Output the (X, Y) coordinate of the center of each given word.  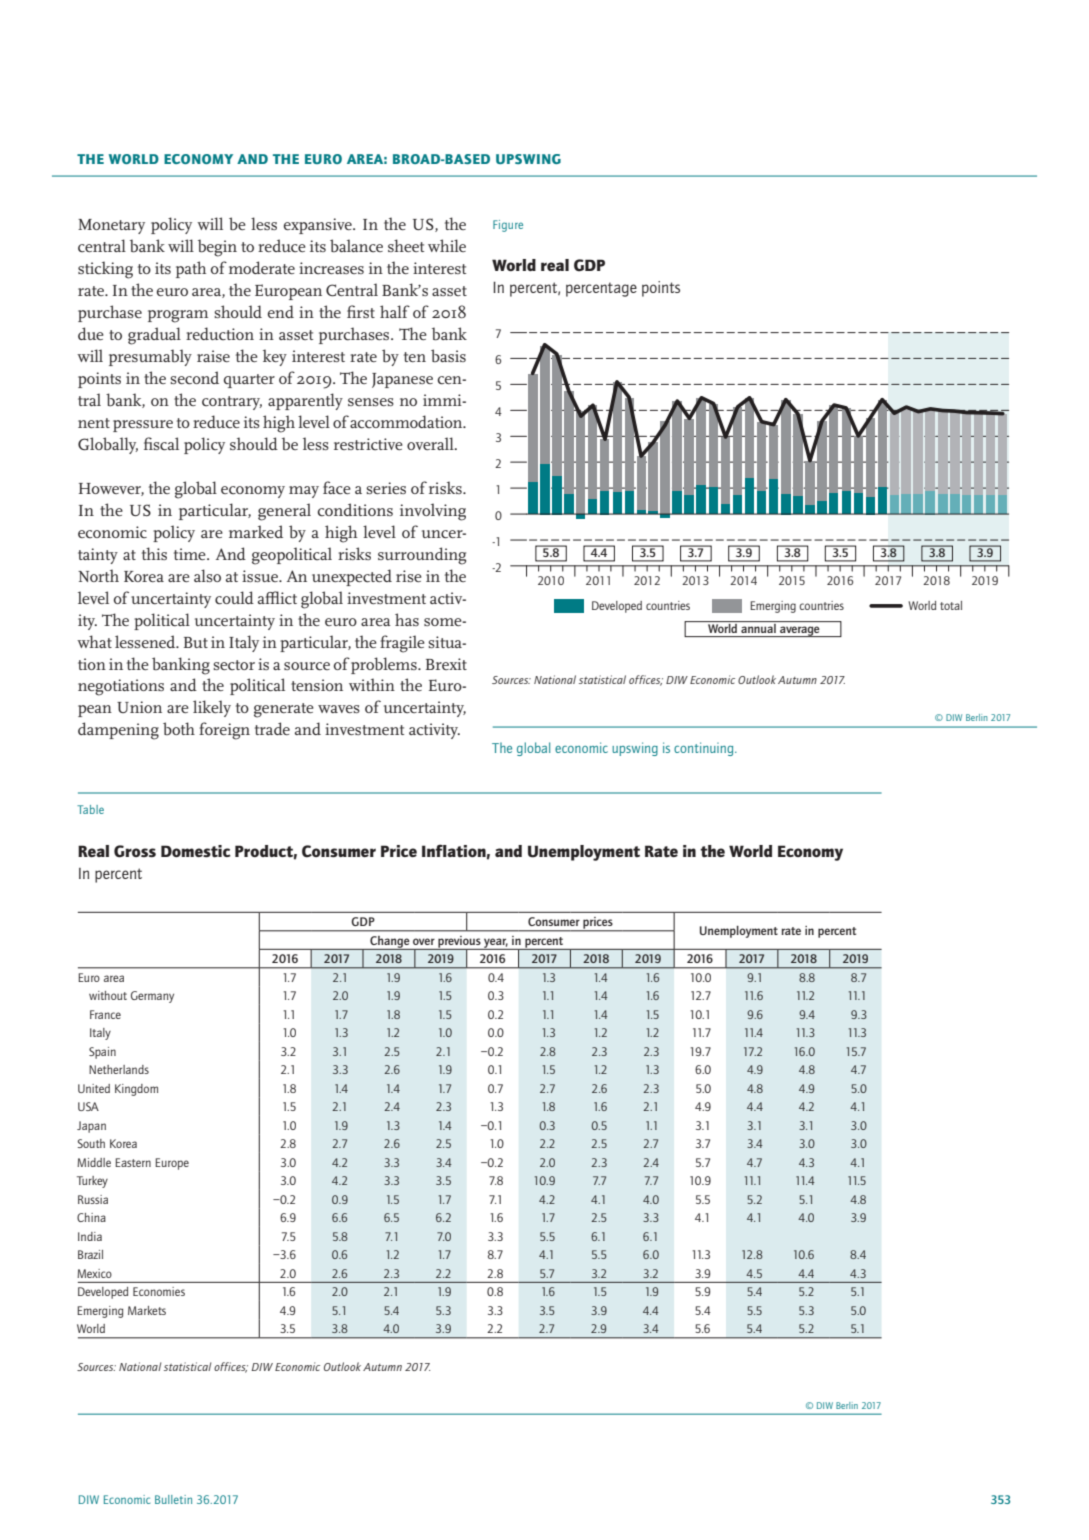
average (800, 631)
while (447, 245)
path (191, 269)
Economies (159, 1291)
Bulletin (173, 1499)
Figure (508, 226)
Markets (147, 1310)
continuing (705, 749)
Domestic (196, 851)
